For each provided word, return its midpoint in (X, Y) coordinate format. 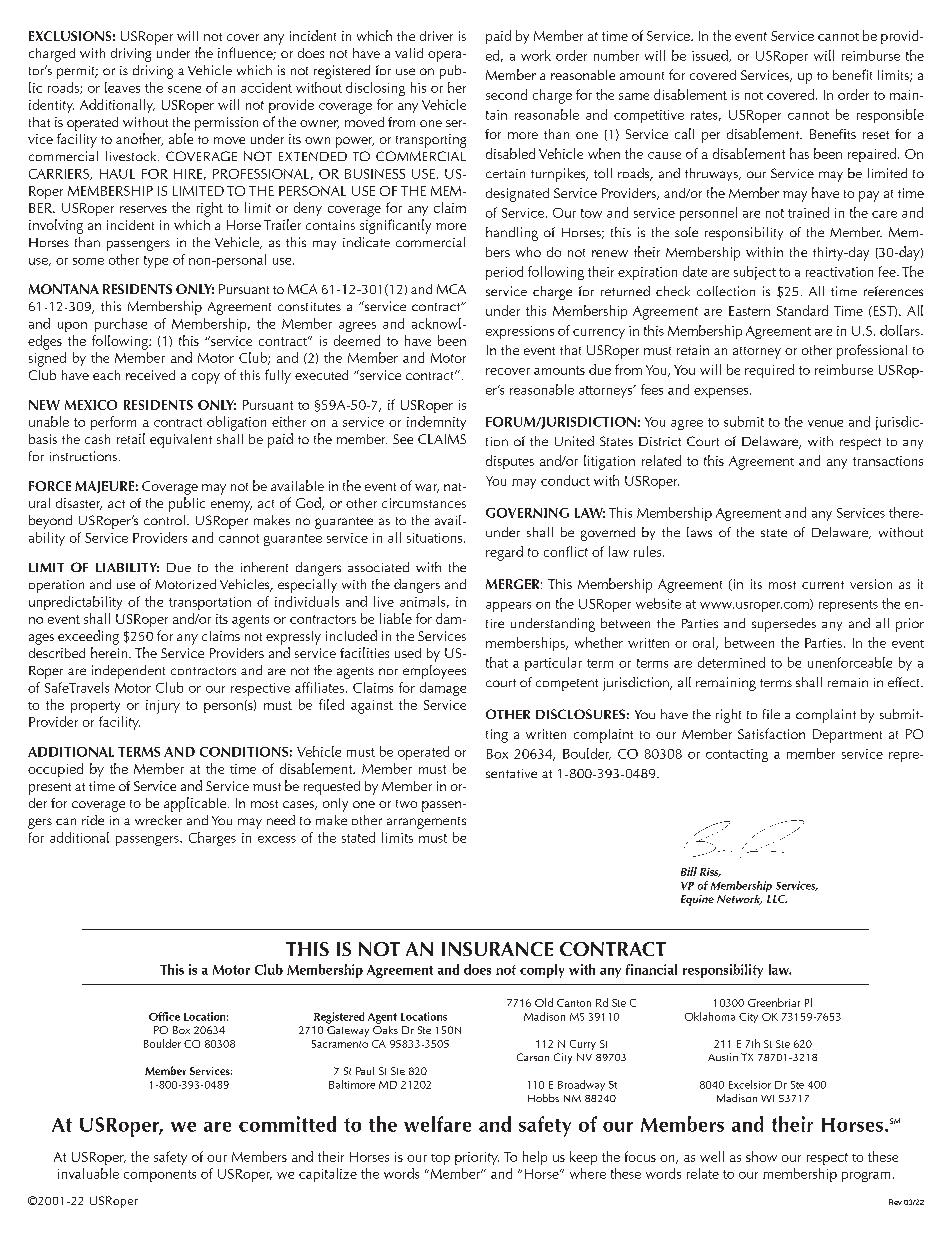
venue (825, 423)
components (160, 1176)
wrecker (158, 820)
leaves (122, 87)
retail (131, 438)
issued (711, 56)
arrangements (426, 823)
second (506, 94)
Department (847, 736)
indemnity (436, 423)
